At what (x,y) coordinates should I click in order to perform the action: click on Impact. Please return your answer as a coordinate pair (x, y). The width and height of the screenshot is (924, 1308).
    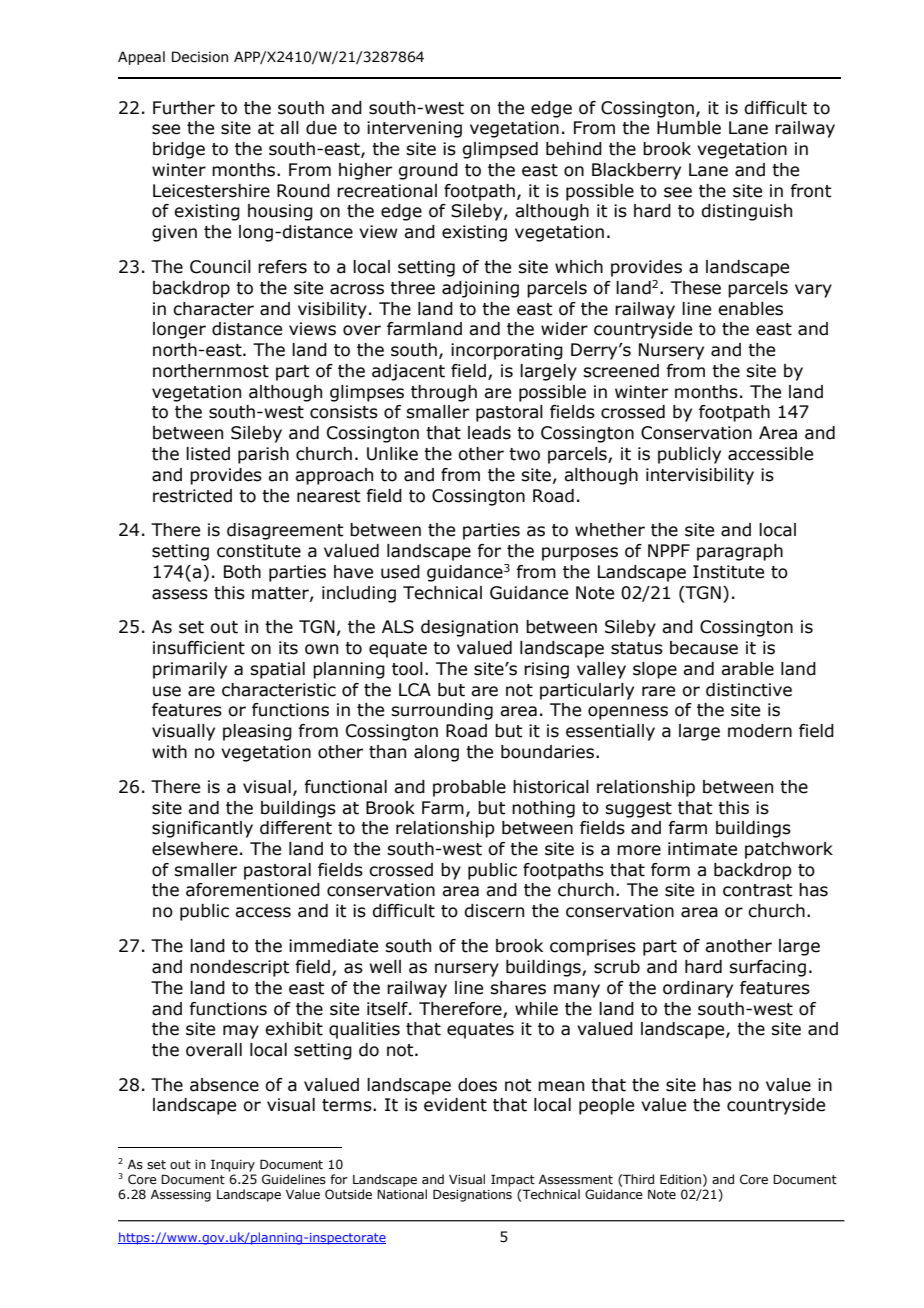
    Looking at the image, I should click on (513, 1180).
